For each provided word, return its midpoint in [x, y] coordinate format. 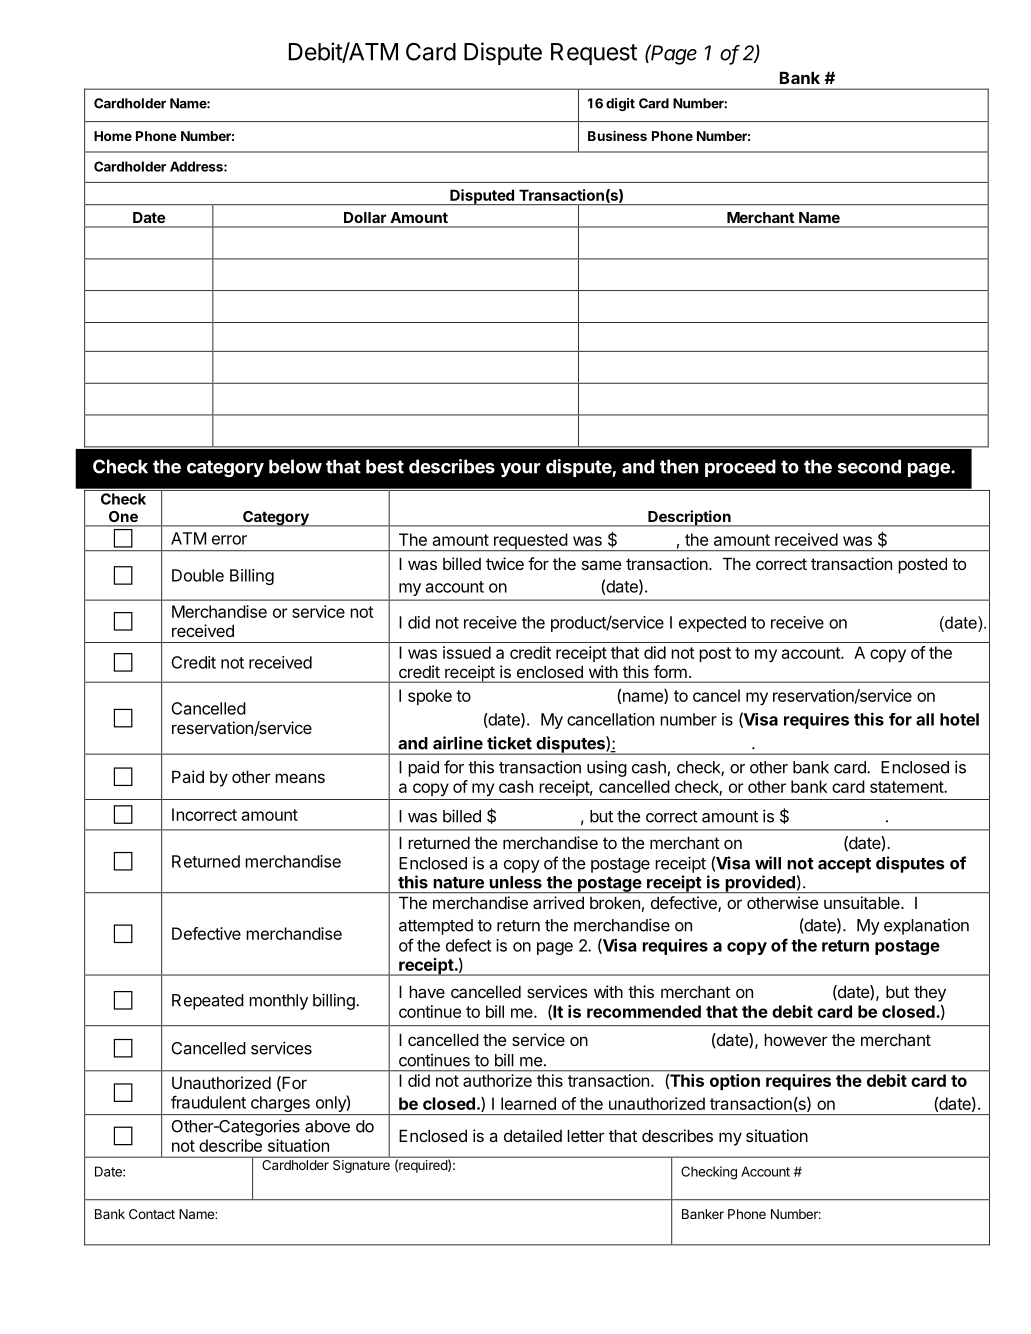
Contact [152, 1214]
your [520, 470]
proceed [740, 468]
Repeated [208, 1002]
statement [907, 787]
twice [505, 563]
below [295, 466]
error [229, 540]
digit [620, 104]
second [869, 466]
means [300, 778]
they [930, 993]
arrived [558, 902]
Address [197, 166]
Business [617, 135]
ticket [509, 743]
